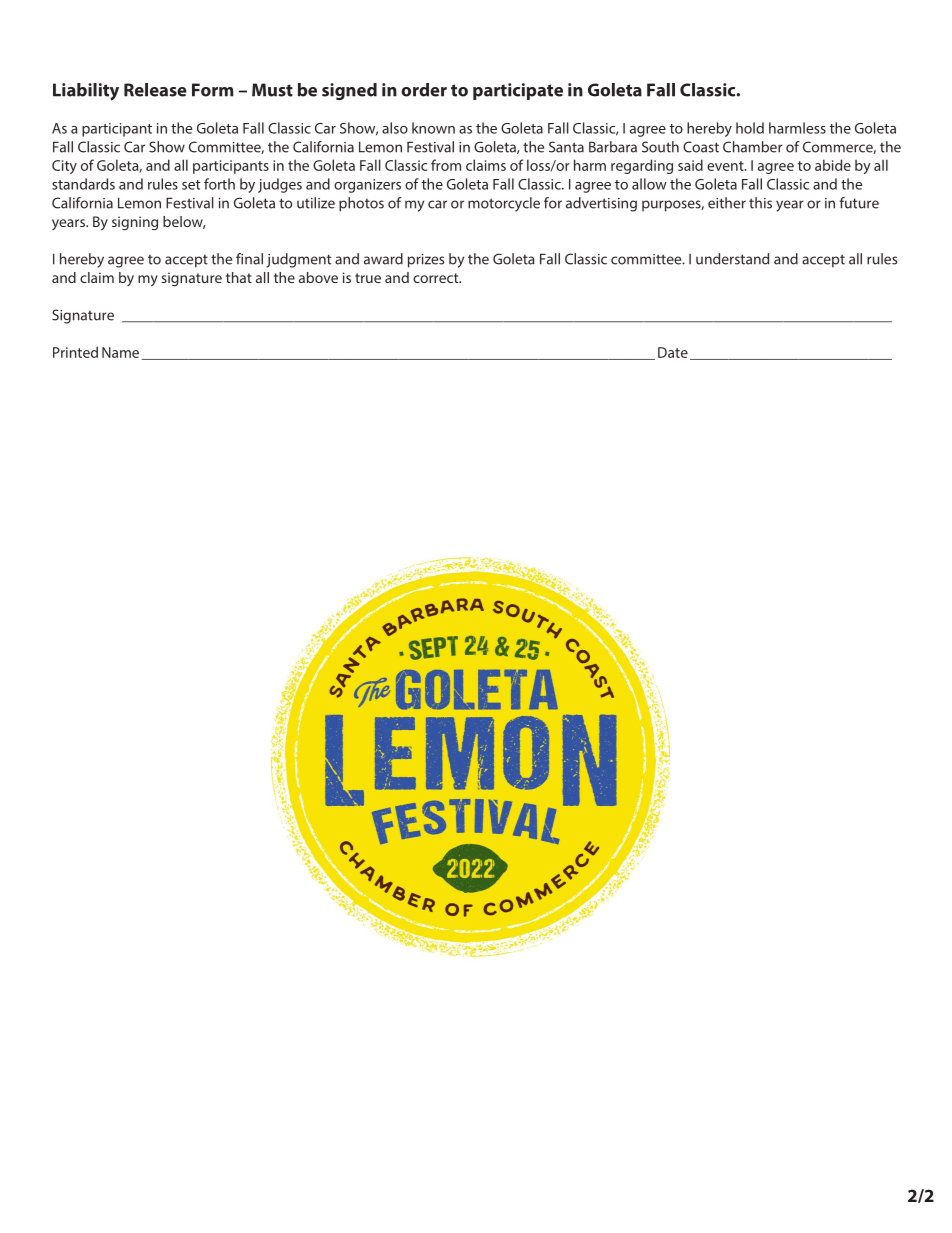 The height and width of the screenshot is (1233, 952). Describe the element at coordinates (504, 204) in the screenshot. I see `motorcycle` at that location.
